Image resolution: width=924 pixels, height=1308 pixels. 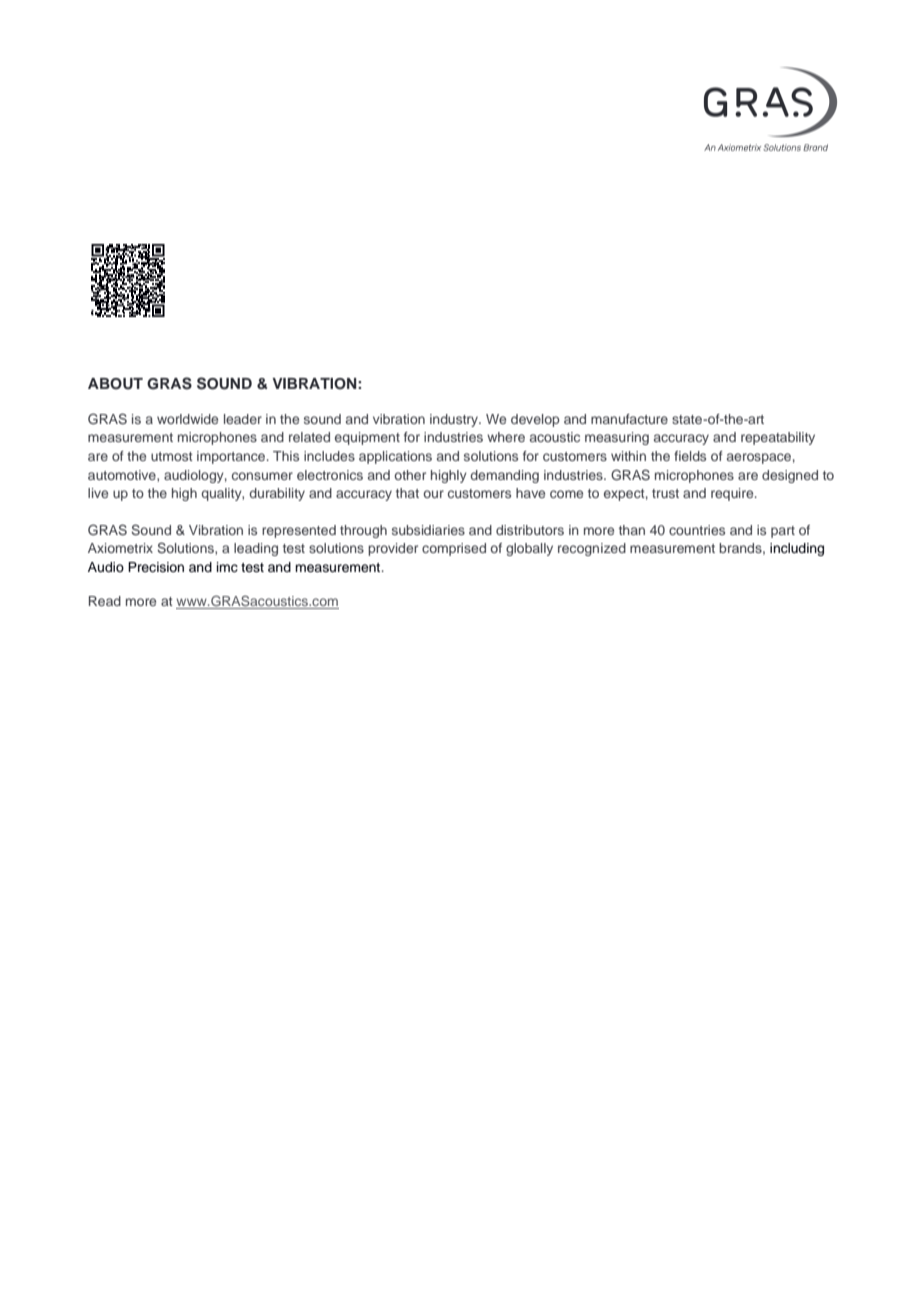 I want to click on our, so click(x=433, y=494).
